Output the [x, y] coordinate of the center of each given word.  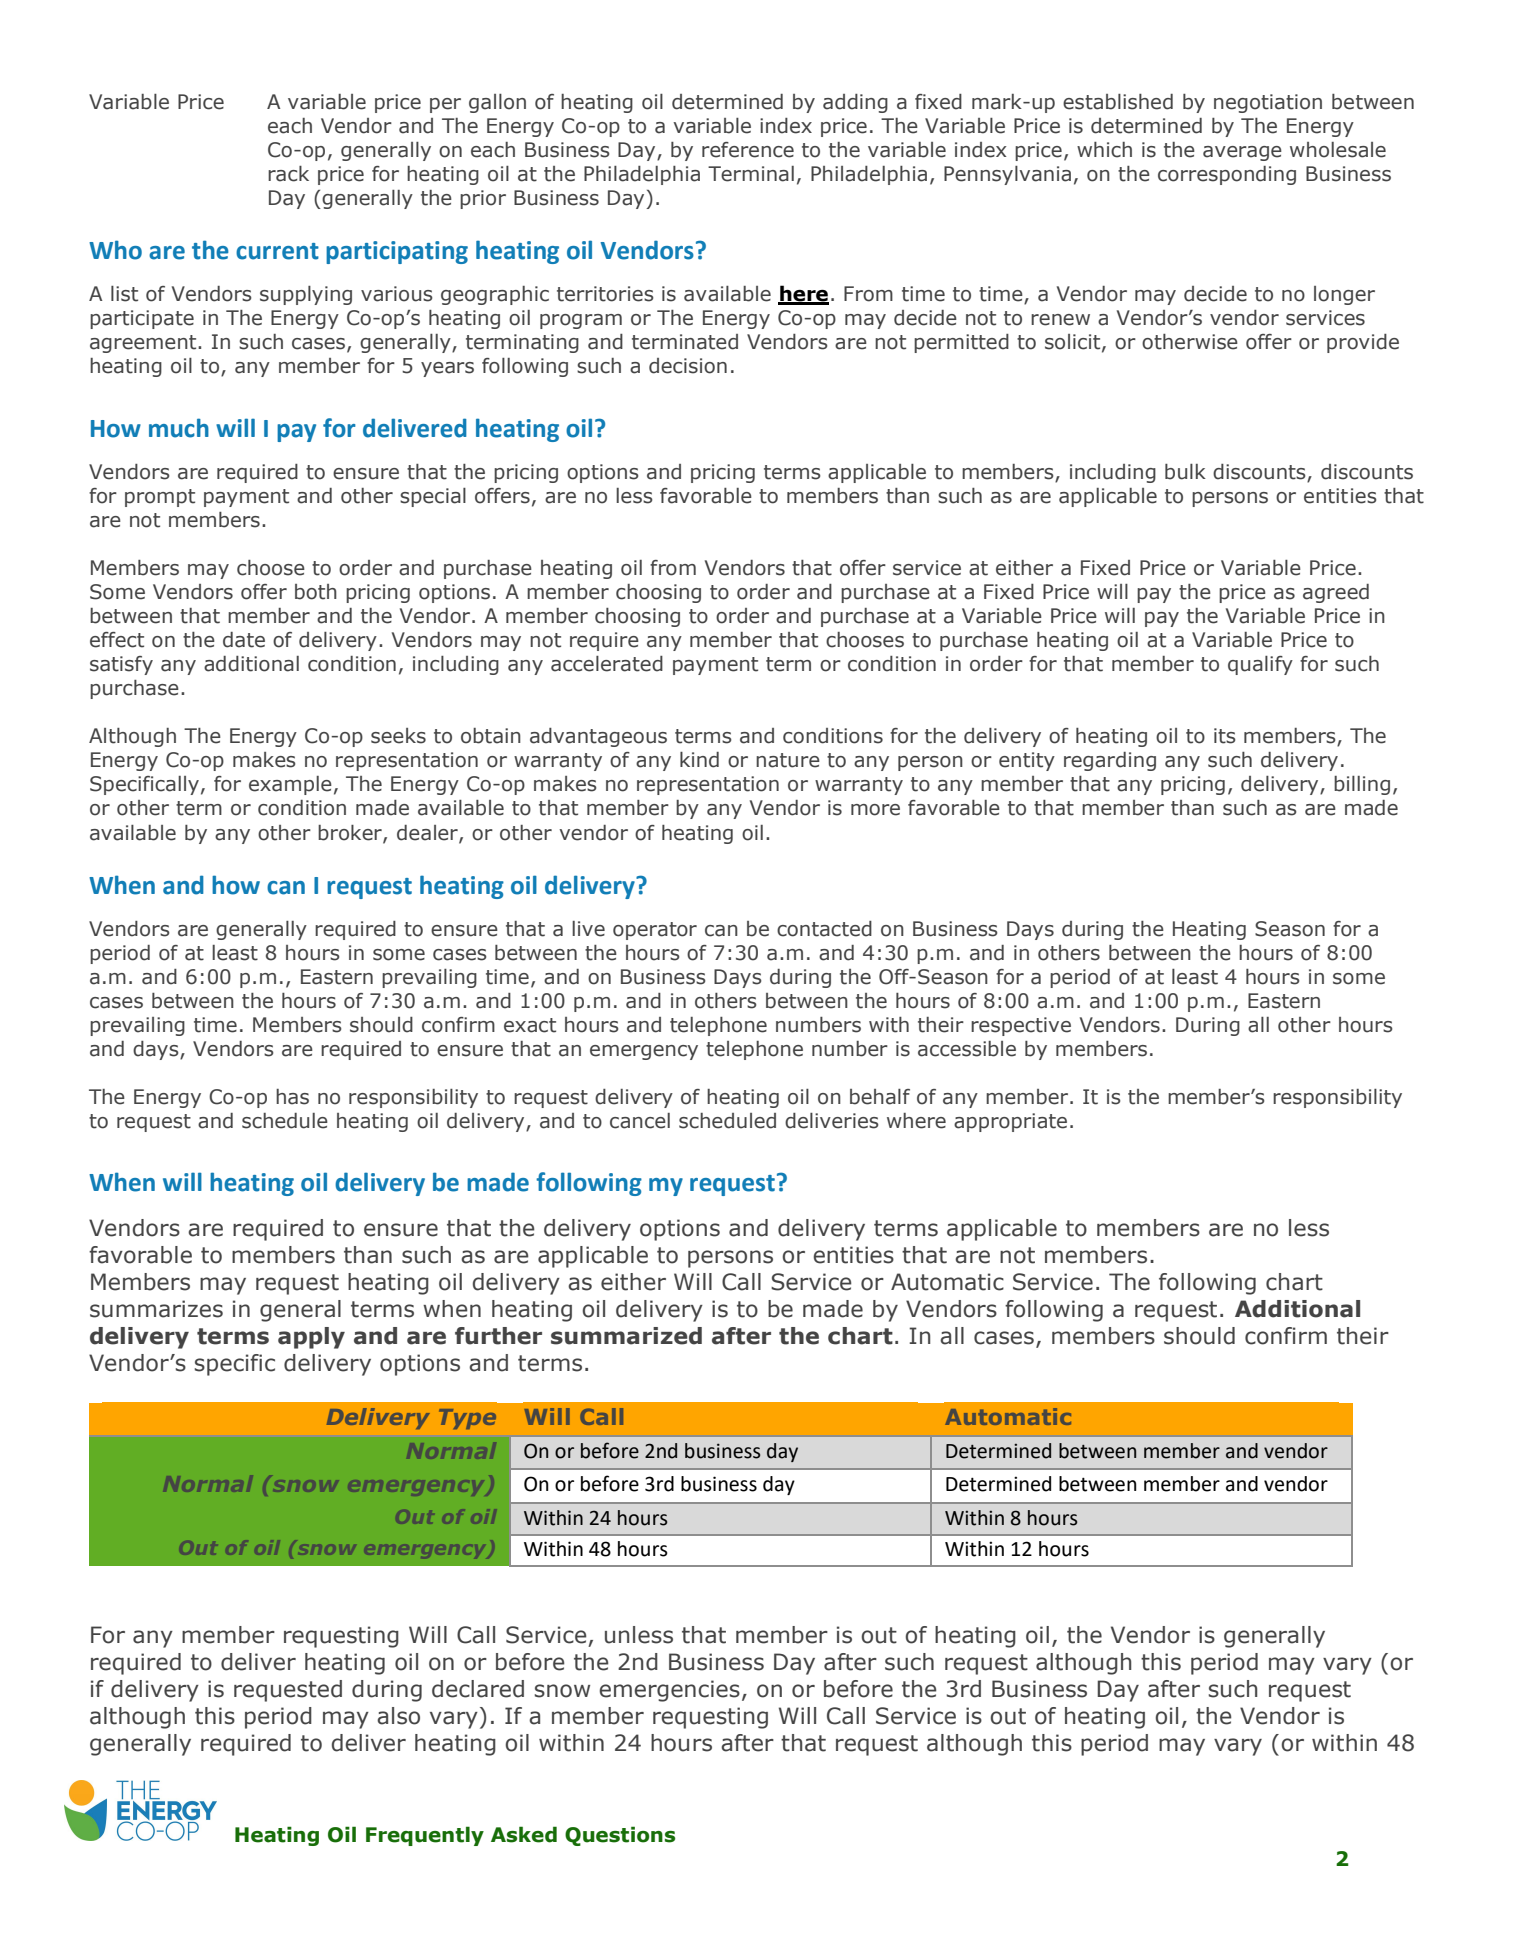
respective [1021, 1026]
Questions [620, 1836]
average [1242, 153]
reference [748, 150]
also [398, 1716]
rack [288, 174]
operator [655, 931]
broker [351, 833]
